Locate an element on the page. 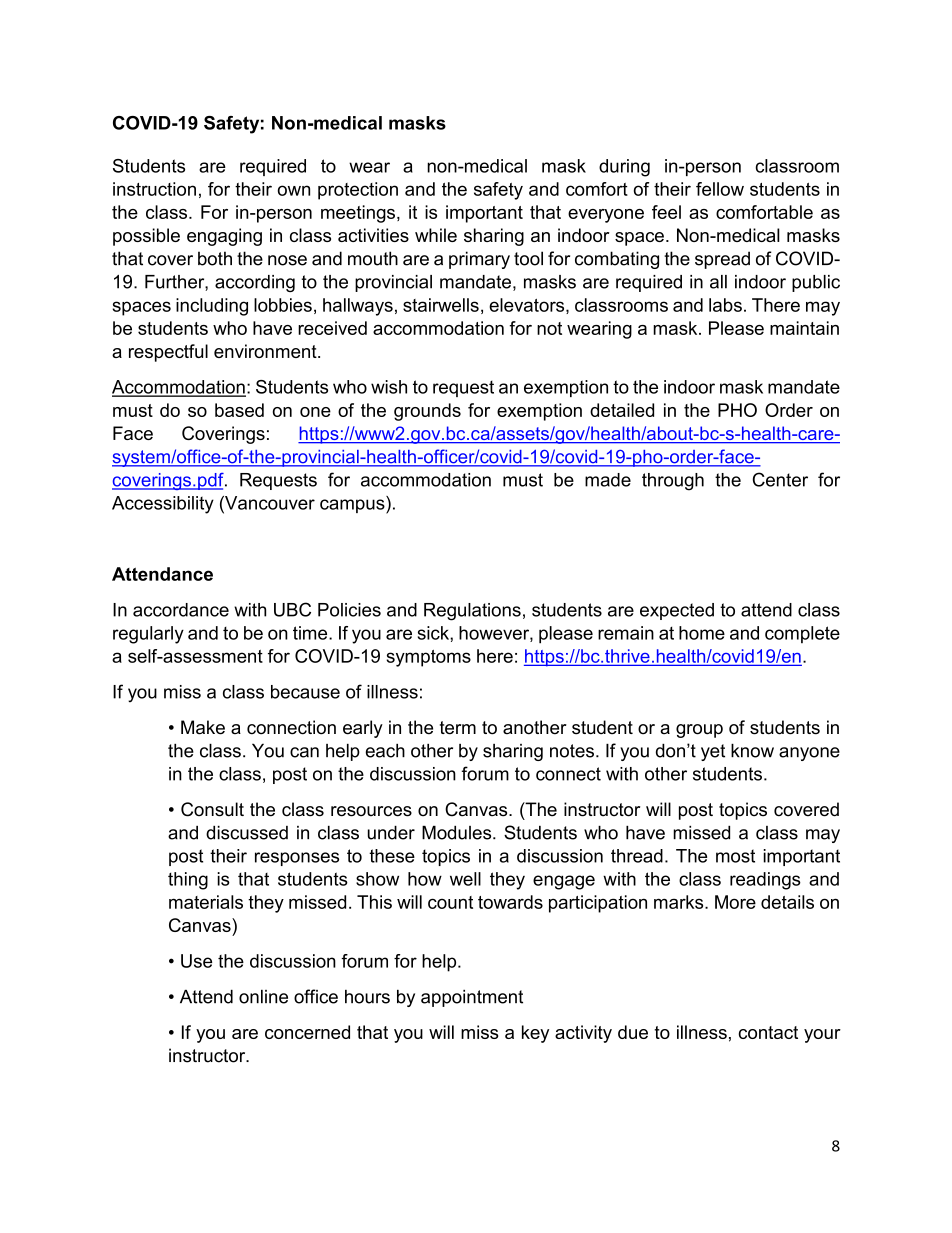 The image size is (952, 1233). Modules is located at coordinates (458, 833).
